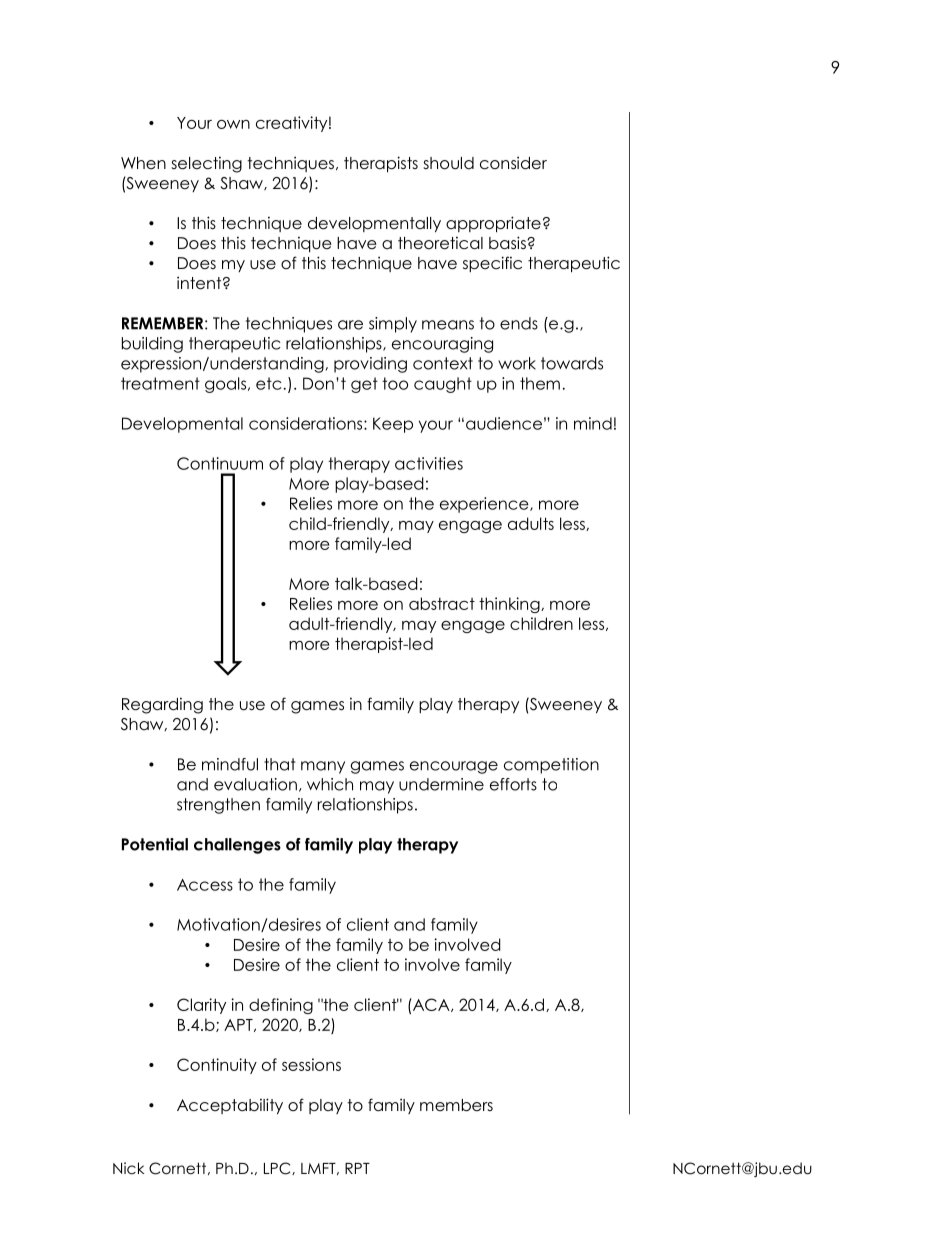 The image size is (952, 1233). Describe the element at coordinates (442, 603) in the page. I see `abstract` at that location.
